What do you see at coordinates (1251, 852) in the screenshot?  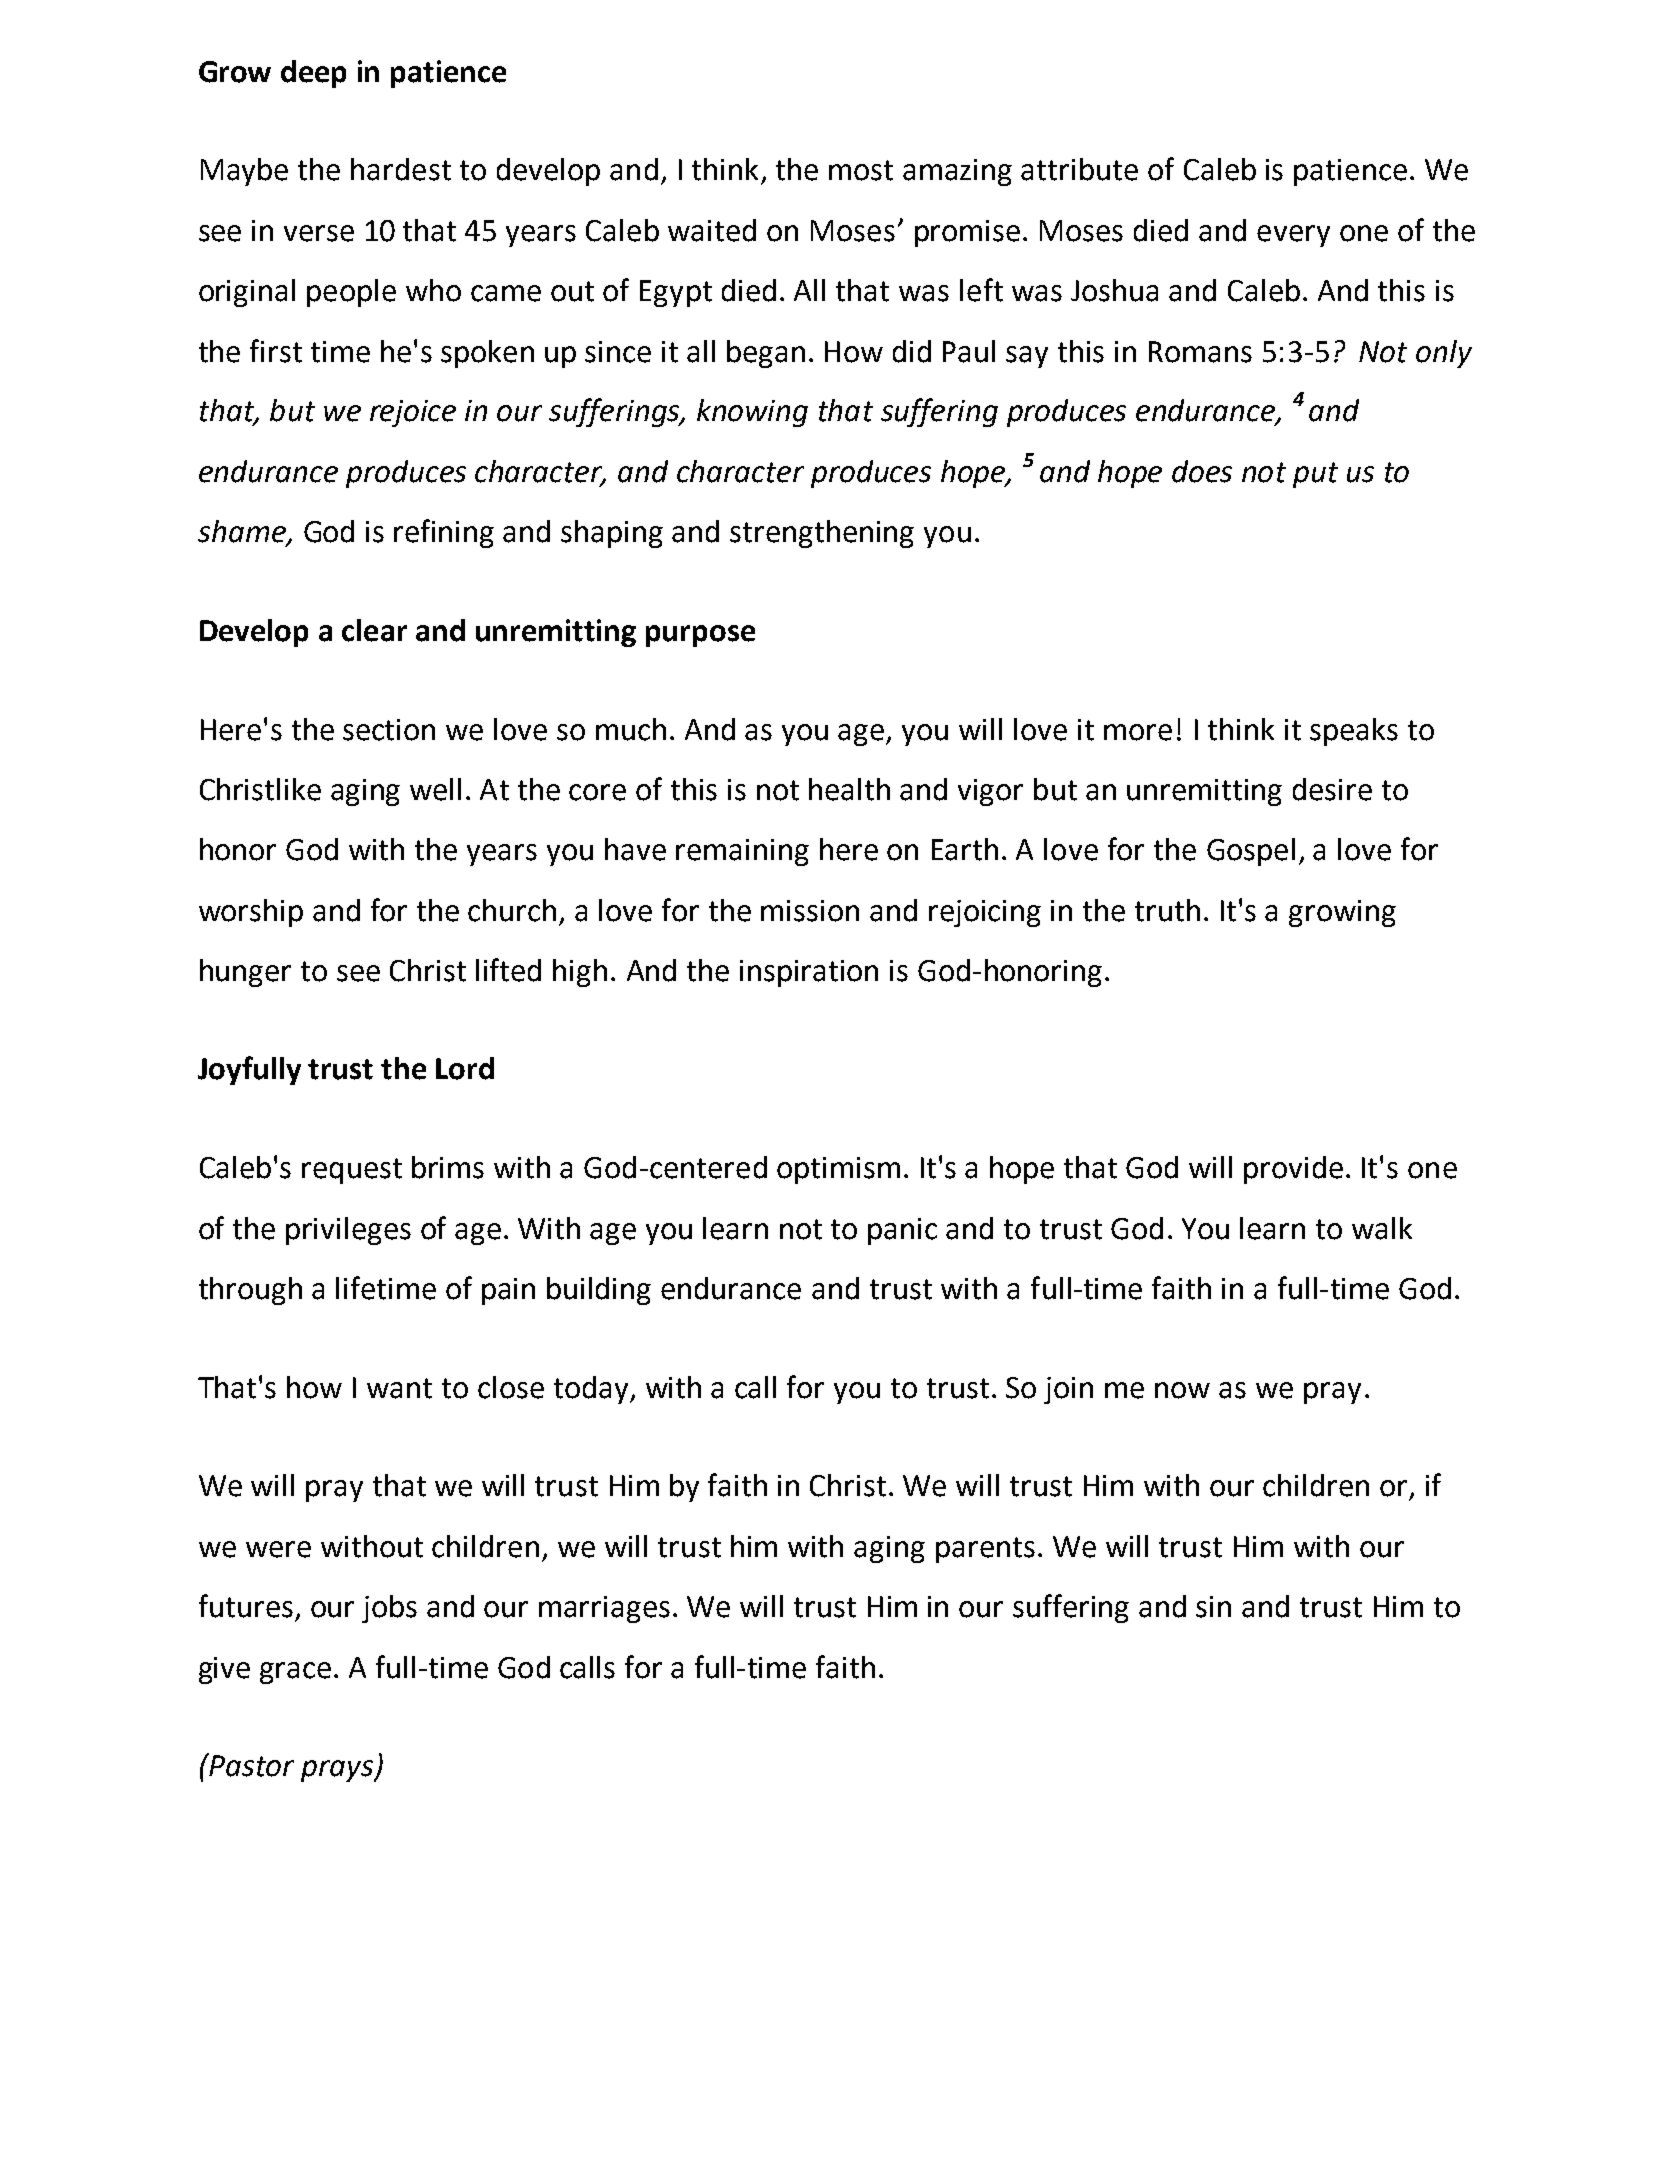 I see `Gospel` at bounding box center [1251, 852].
